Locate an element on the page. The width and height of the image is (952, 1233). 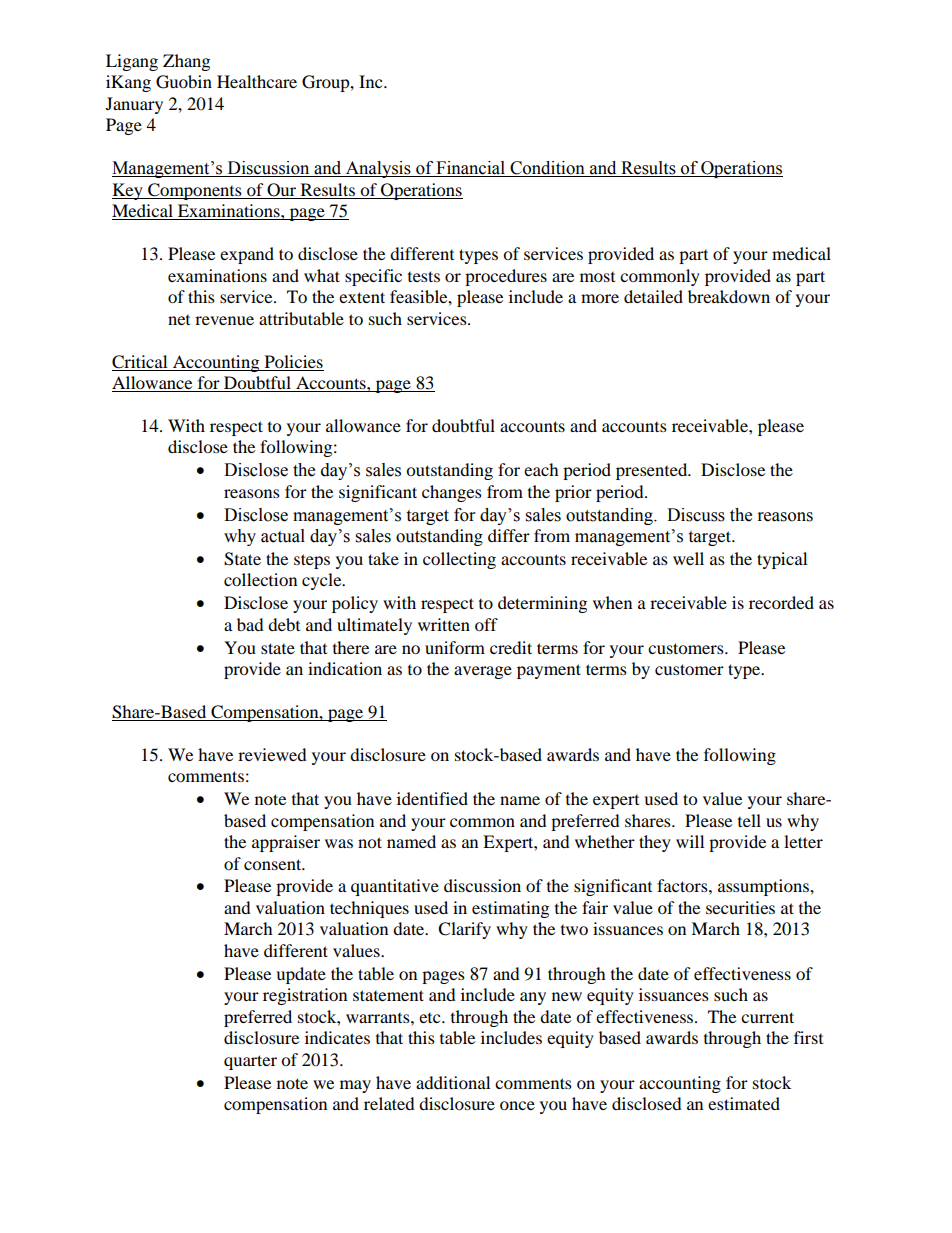
changes is located at coordinates (452, 493).
